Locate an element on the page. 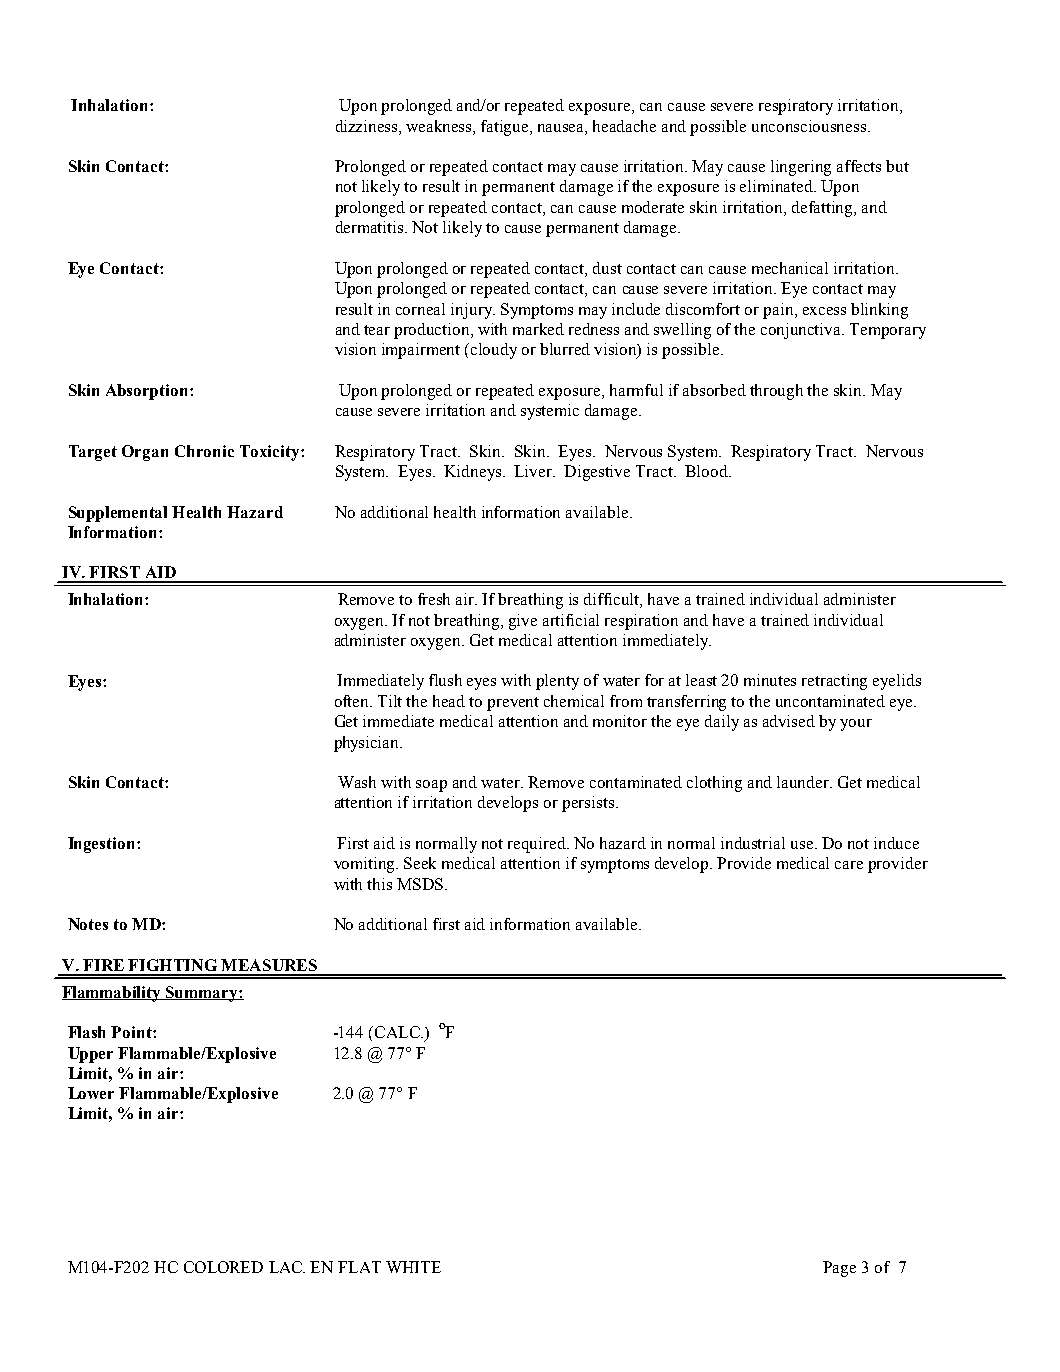 This document has height=1372, width=1060. fatigue is located at coordinates (506, 128).
